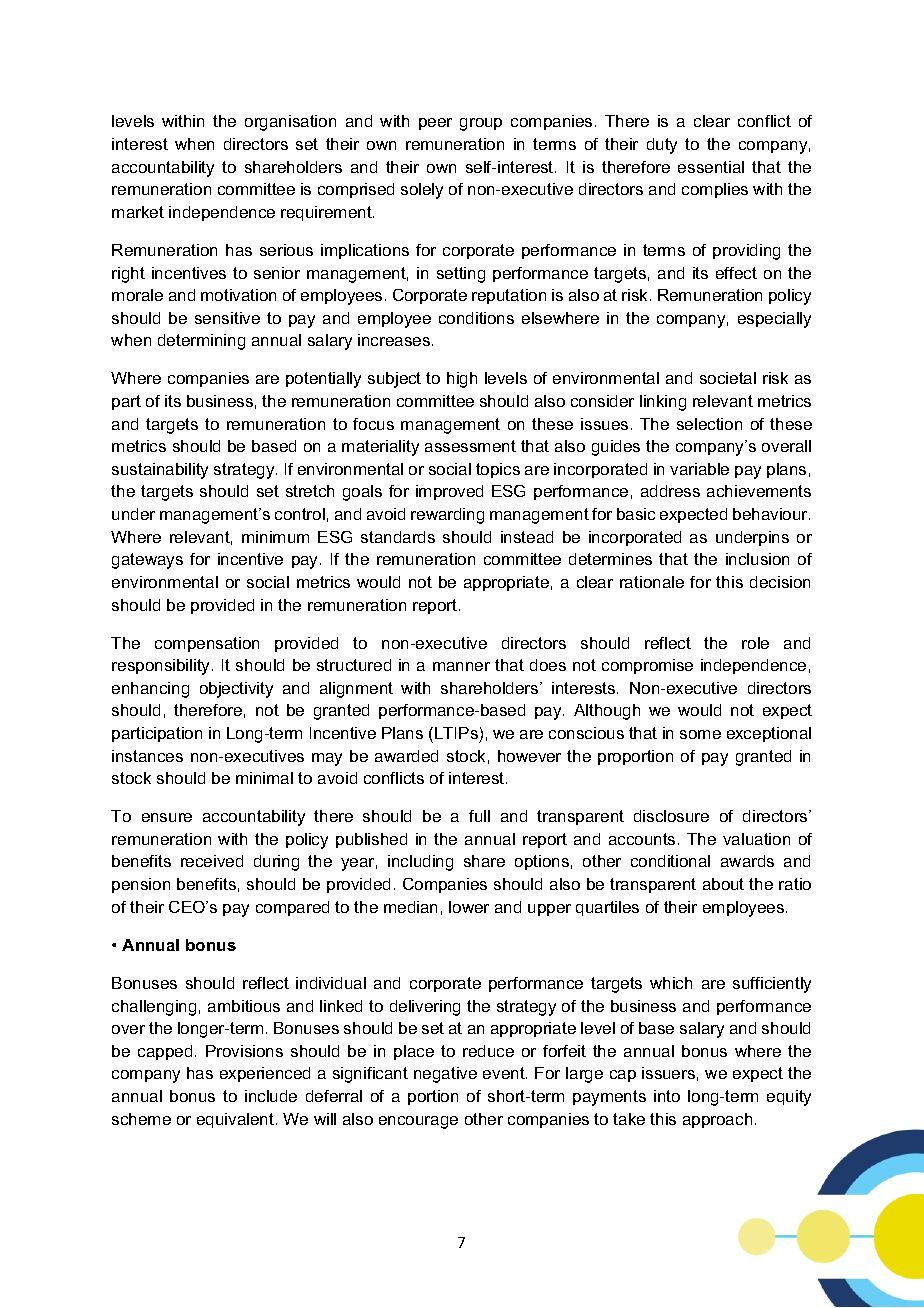 This image has width=924, height=1308. I want to click on minimal, so click(264, 778).
